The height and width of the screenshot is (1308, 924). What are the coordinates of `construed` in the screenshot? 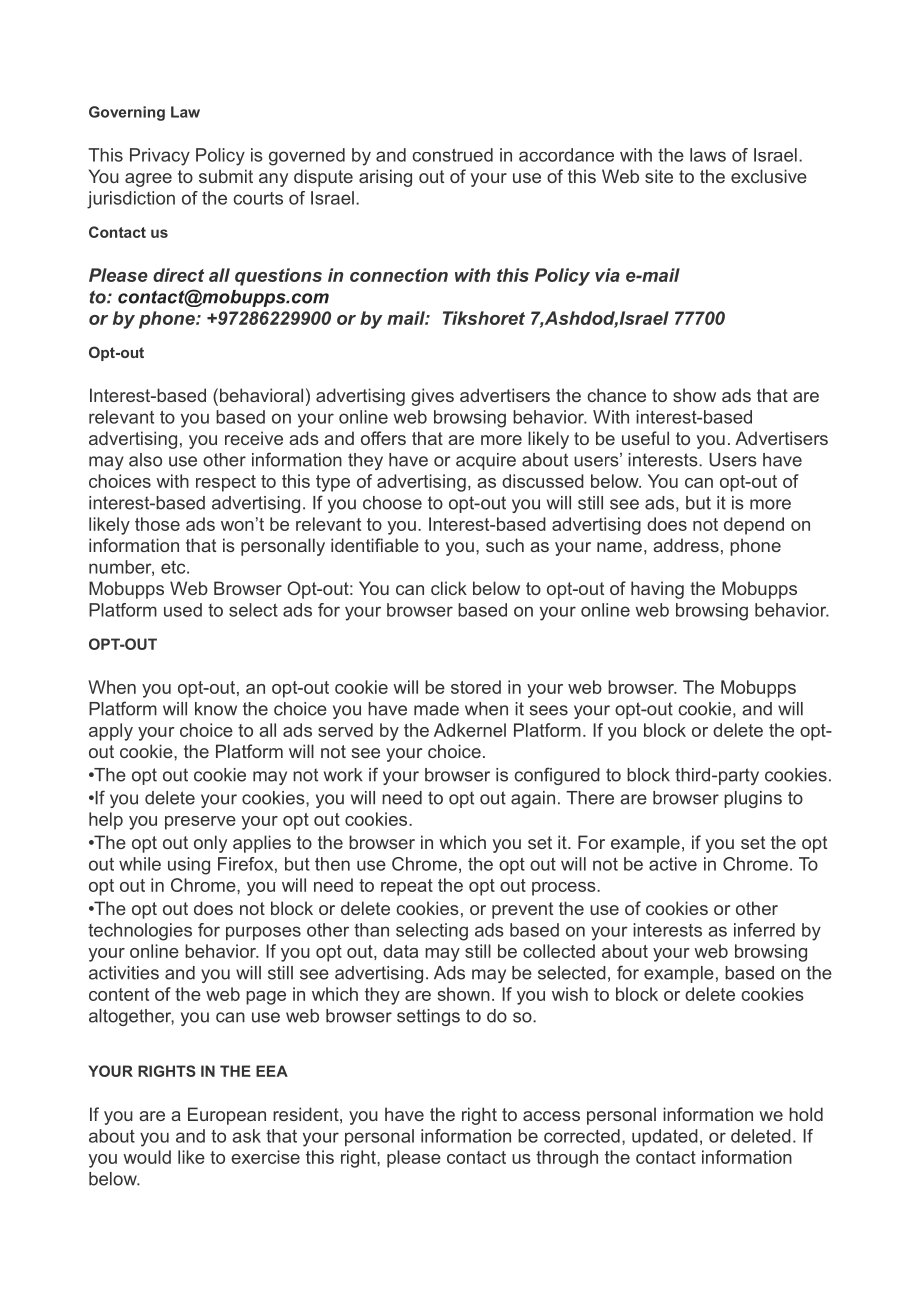 It's located at (452, 155).
